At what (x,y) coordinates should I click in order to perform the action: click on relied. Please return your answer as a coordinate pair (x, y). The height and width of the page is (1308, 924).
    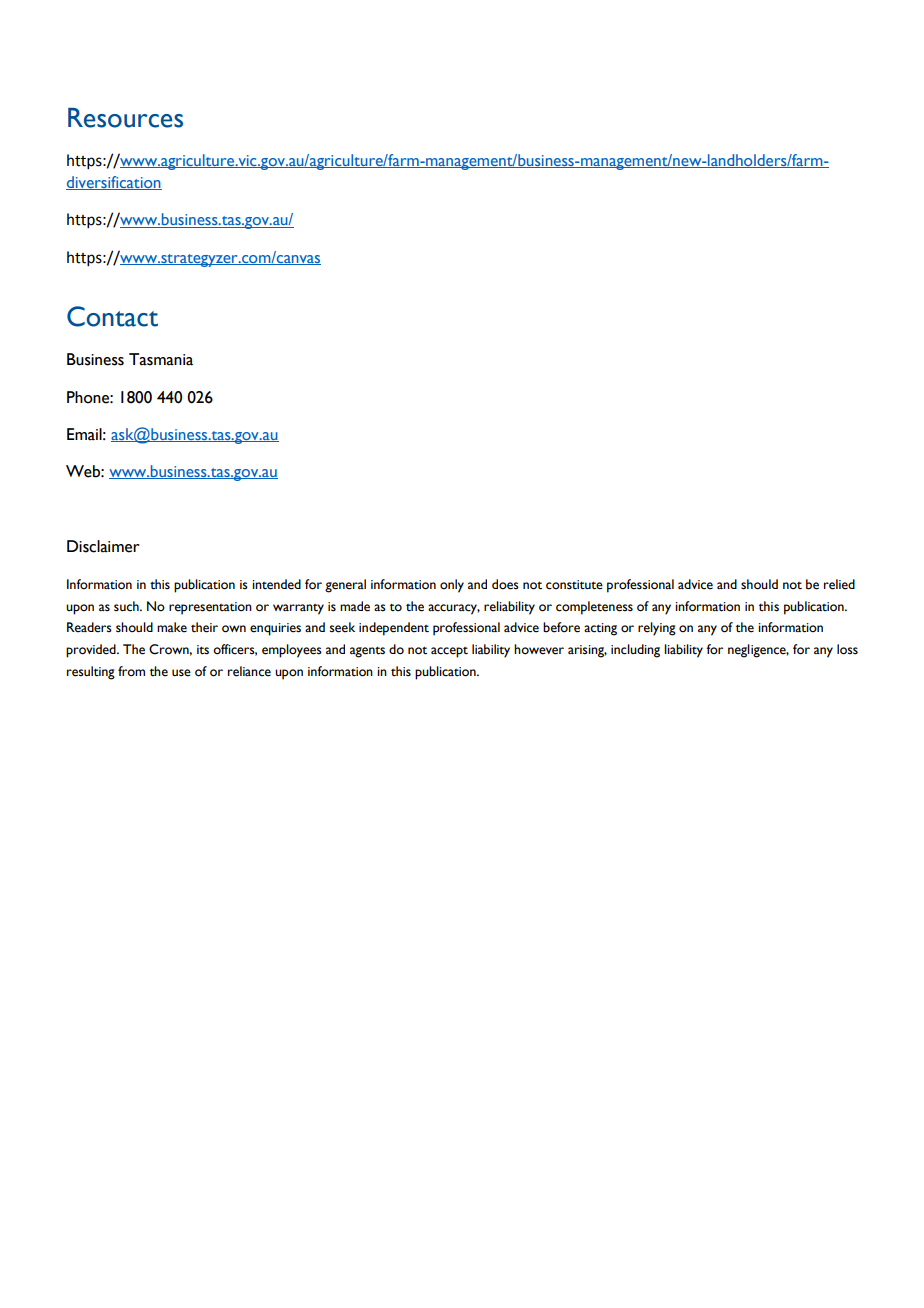
    Looking at the image, I should click on (839, 584).
